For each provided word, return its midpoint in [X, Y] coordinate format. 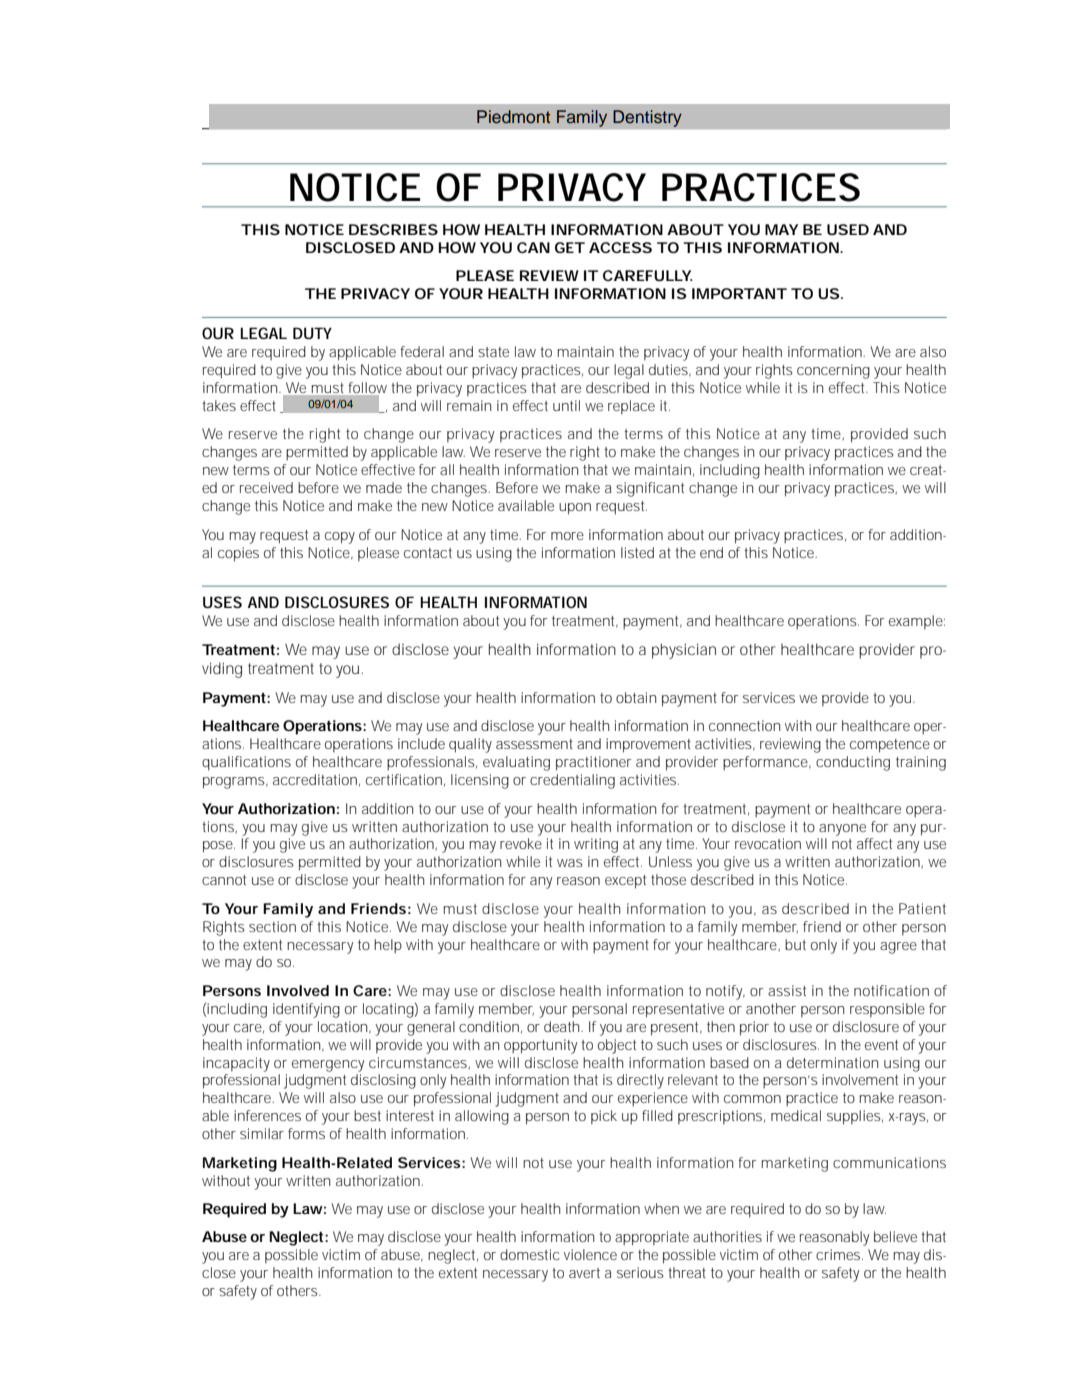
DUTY [312, 333]
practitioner [593, 763]
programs [235, 783]
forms [306, 1133]
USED [848, 229]
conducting [853, 763]
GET [570, 247]
